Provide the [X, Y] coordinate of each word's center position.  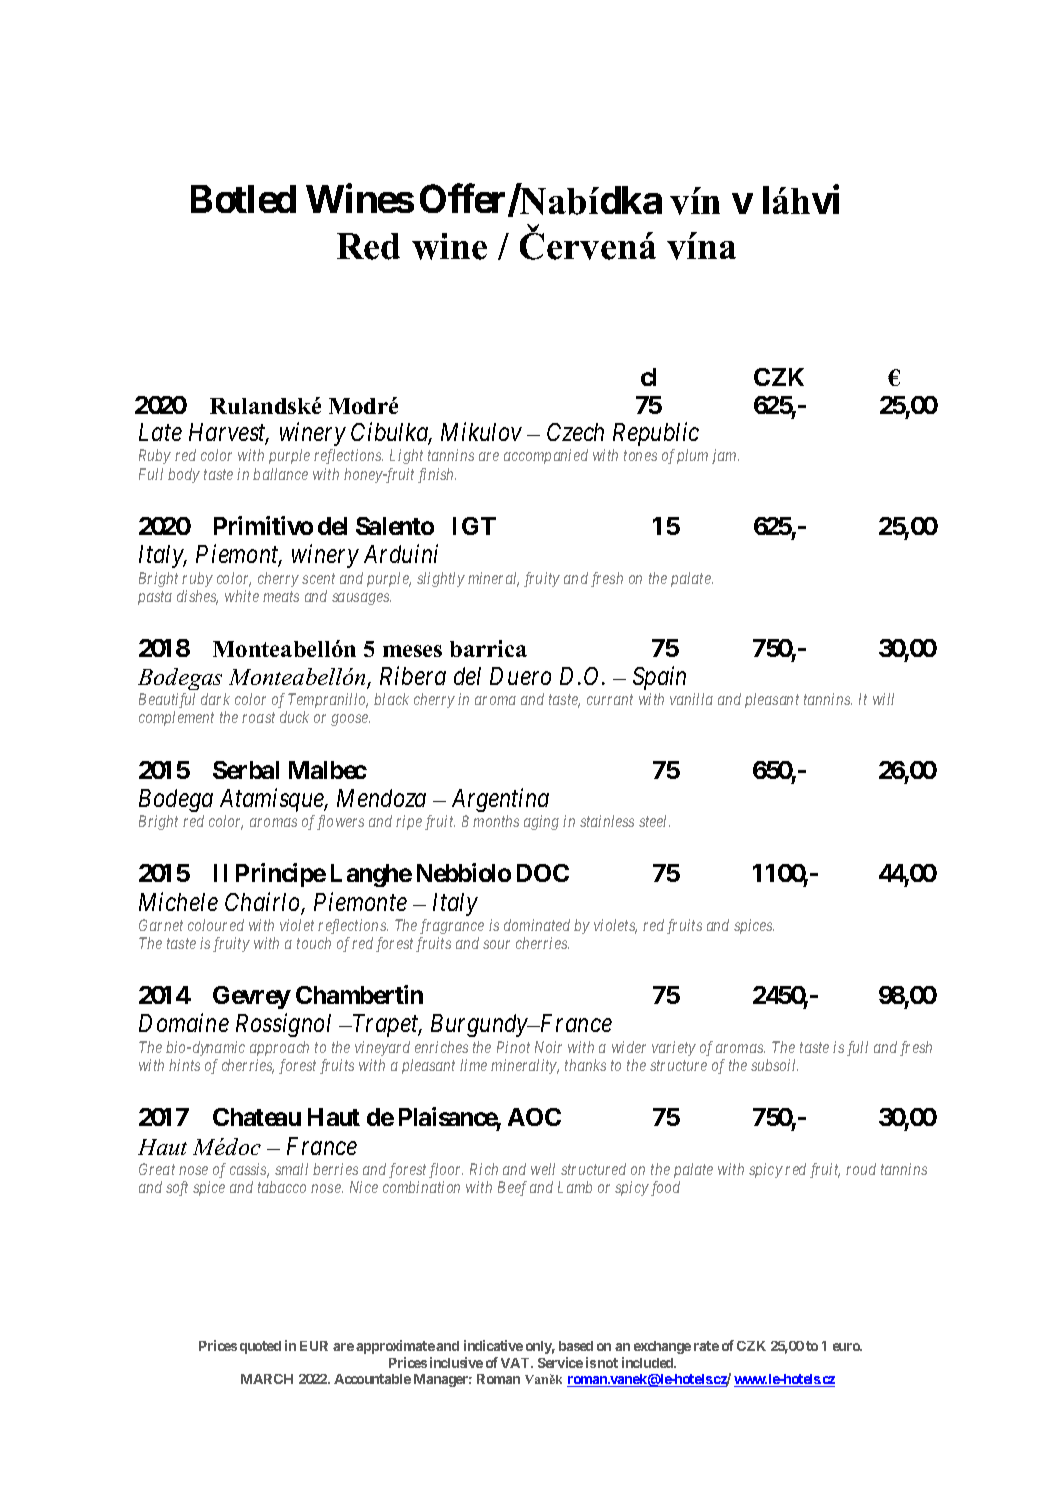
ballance [280, 474]
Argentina [500, 800]
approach [279, 1048]
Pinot [513, 1047]
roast [258, 718]
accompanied [546, 456]
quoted [260, 1347]
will [883, 699]
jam [725, 456]
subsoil [774, 1065]
